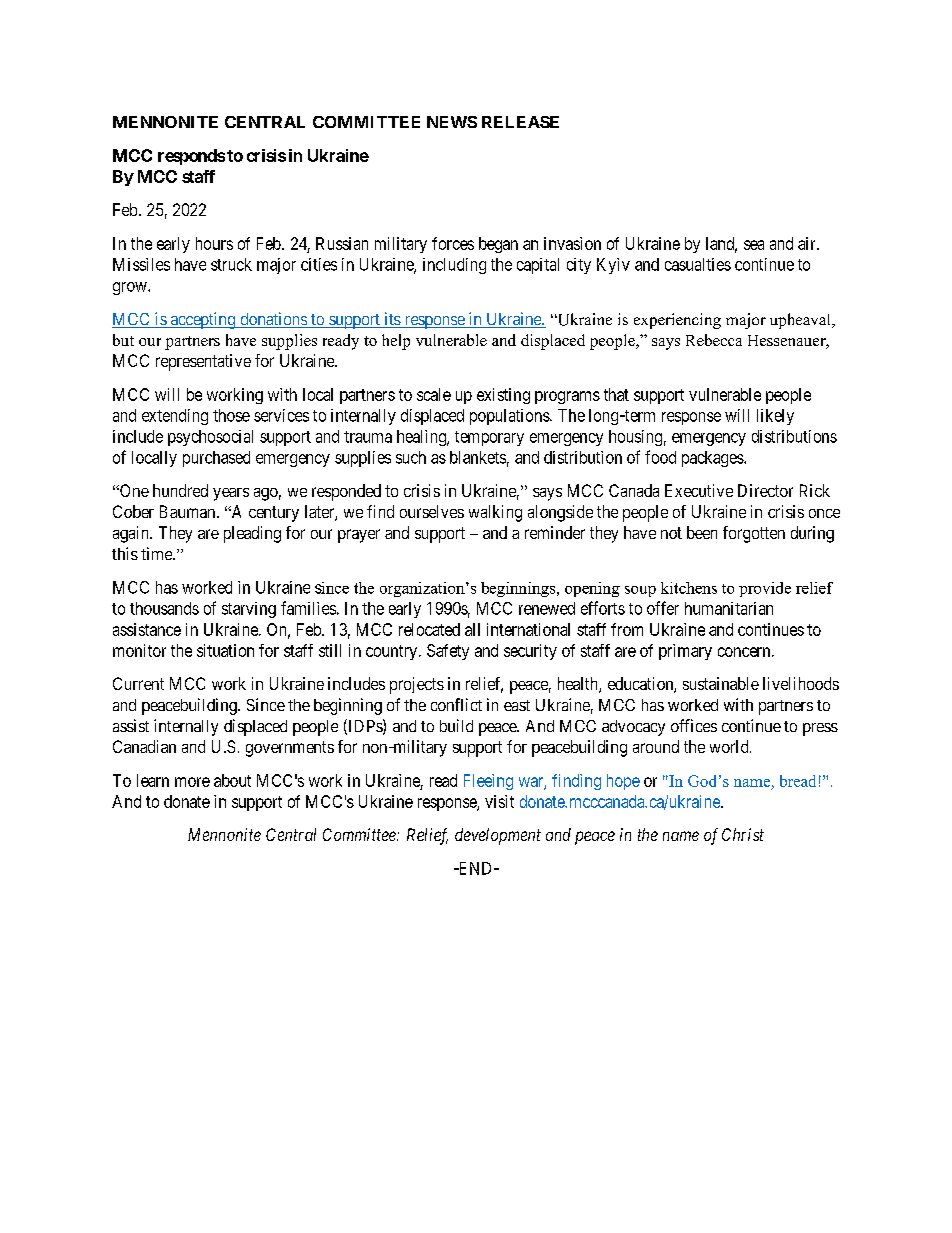 This document has width=952, height=1233. What do you see at coordinates (765, 490) in the document?
I see `Director` at bounding box center [765, 490].
